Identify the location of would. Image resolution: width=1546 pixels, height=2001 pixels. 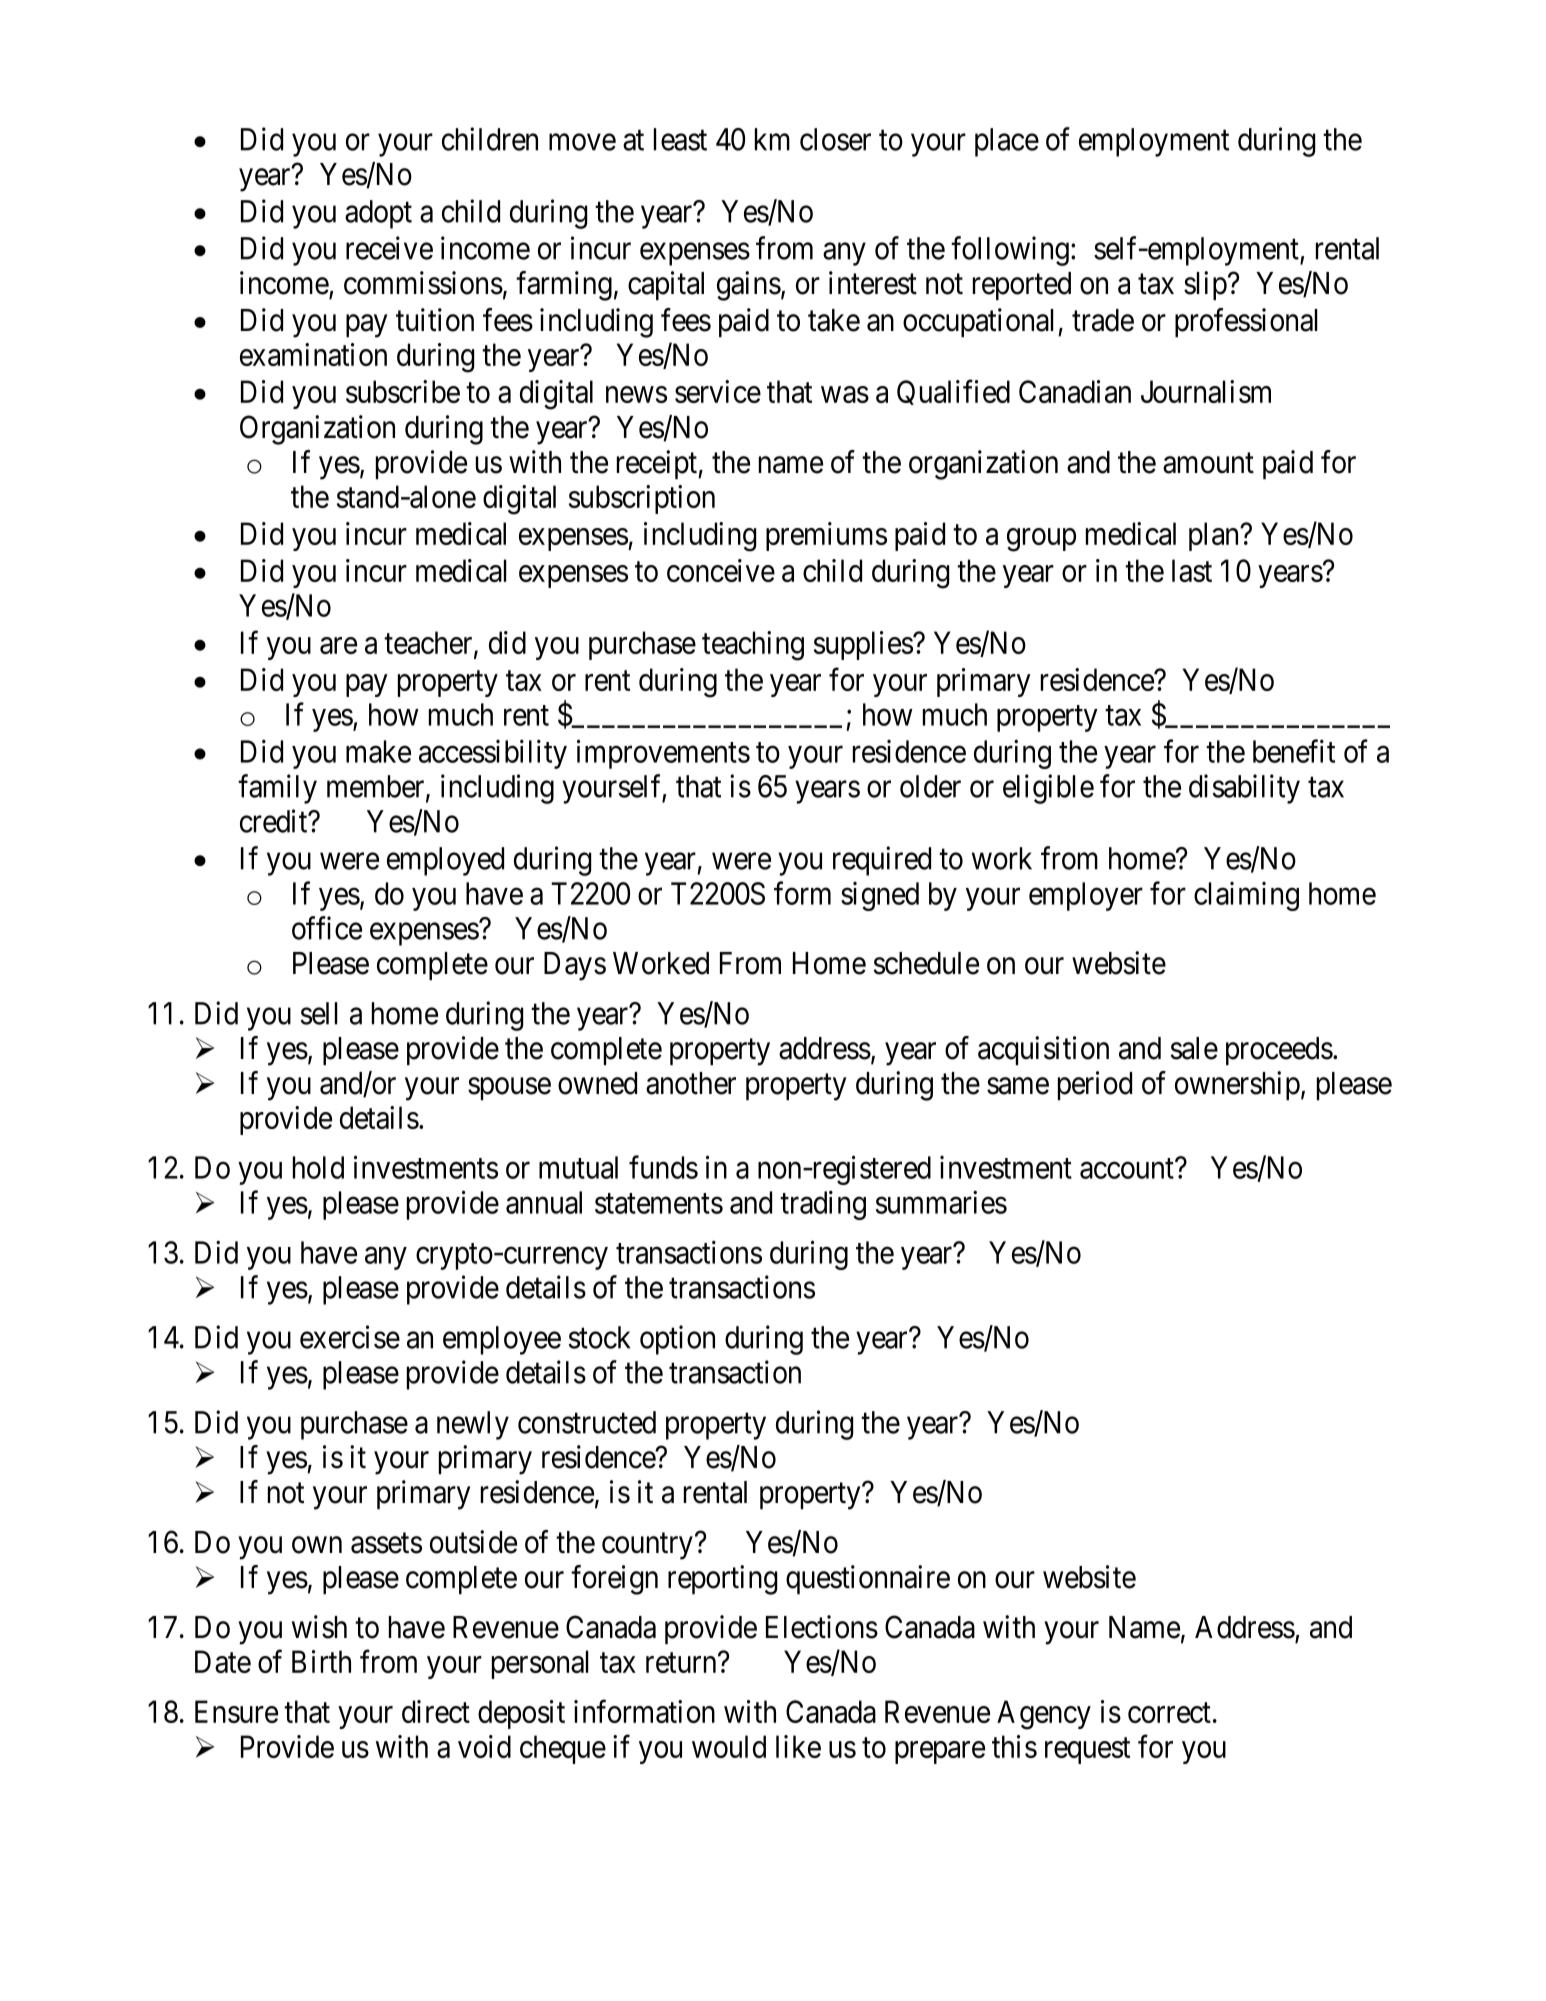
(729, 1746).
